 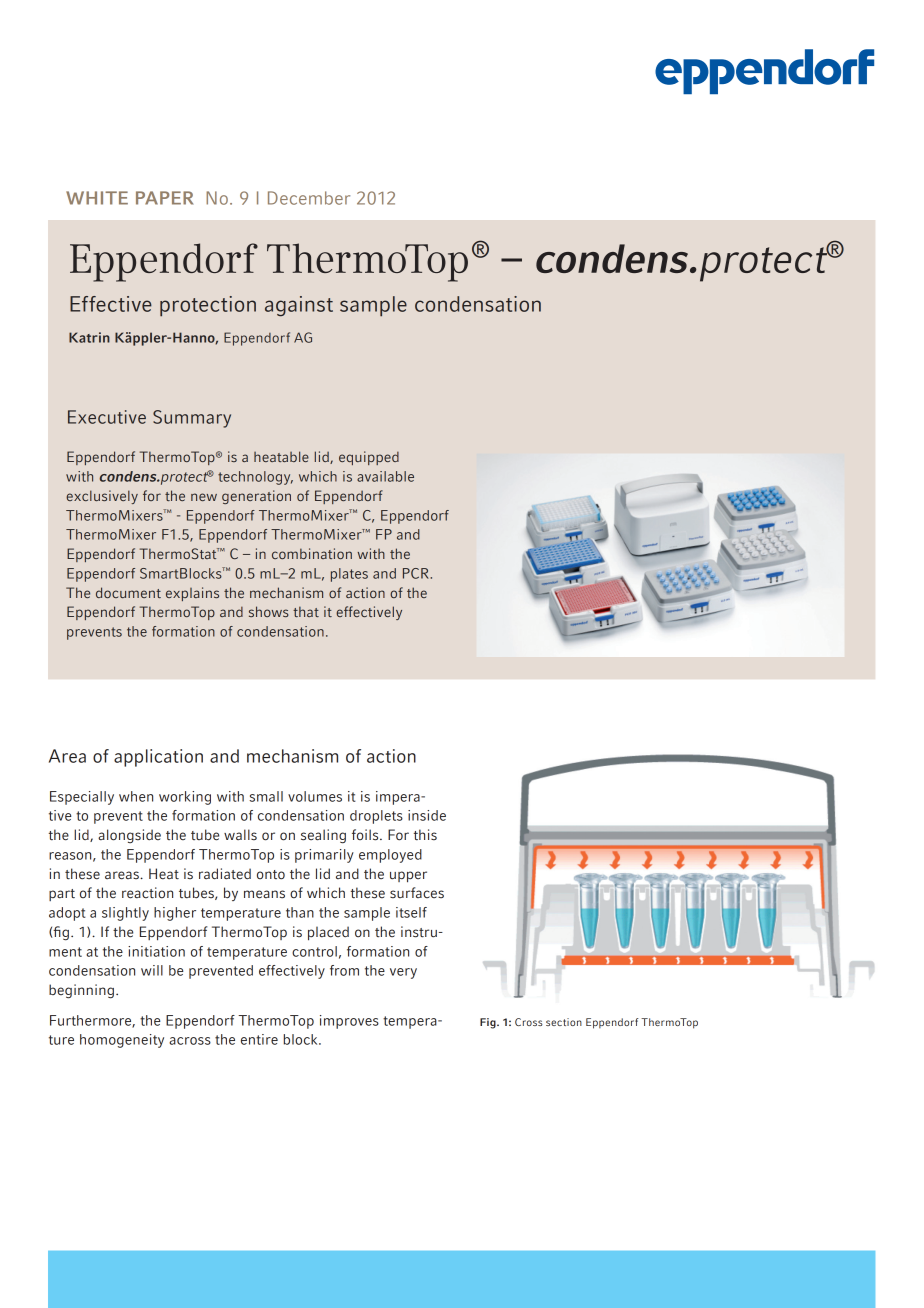 I want to click on volumes, so click(x=315, y=796).
